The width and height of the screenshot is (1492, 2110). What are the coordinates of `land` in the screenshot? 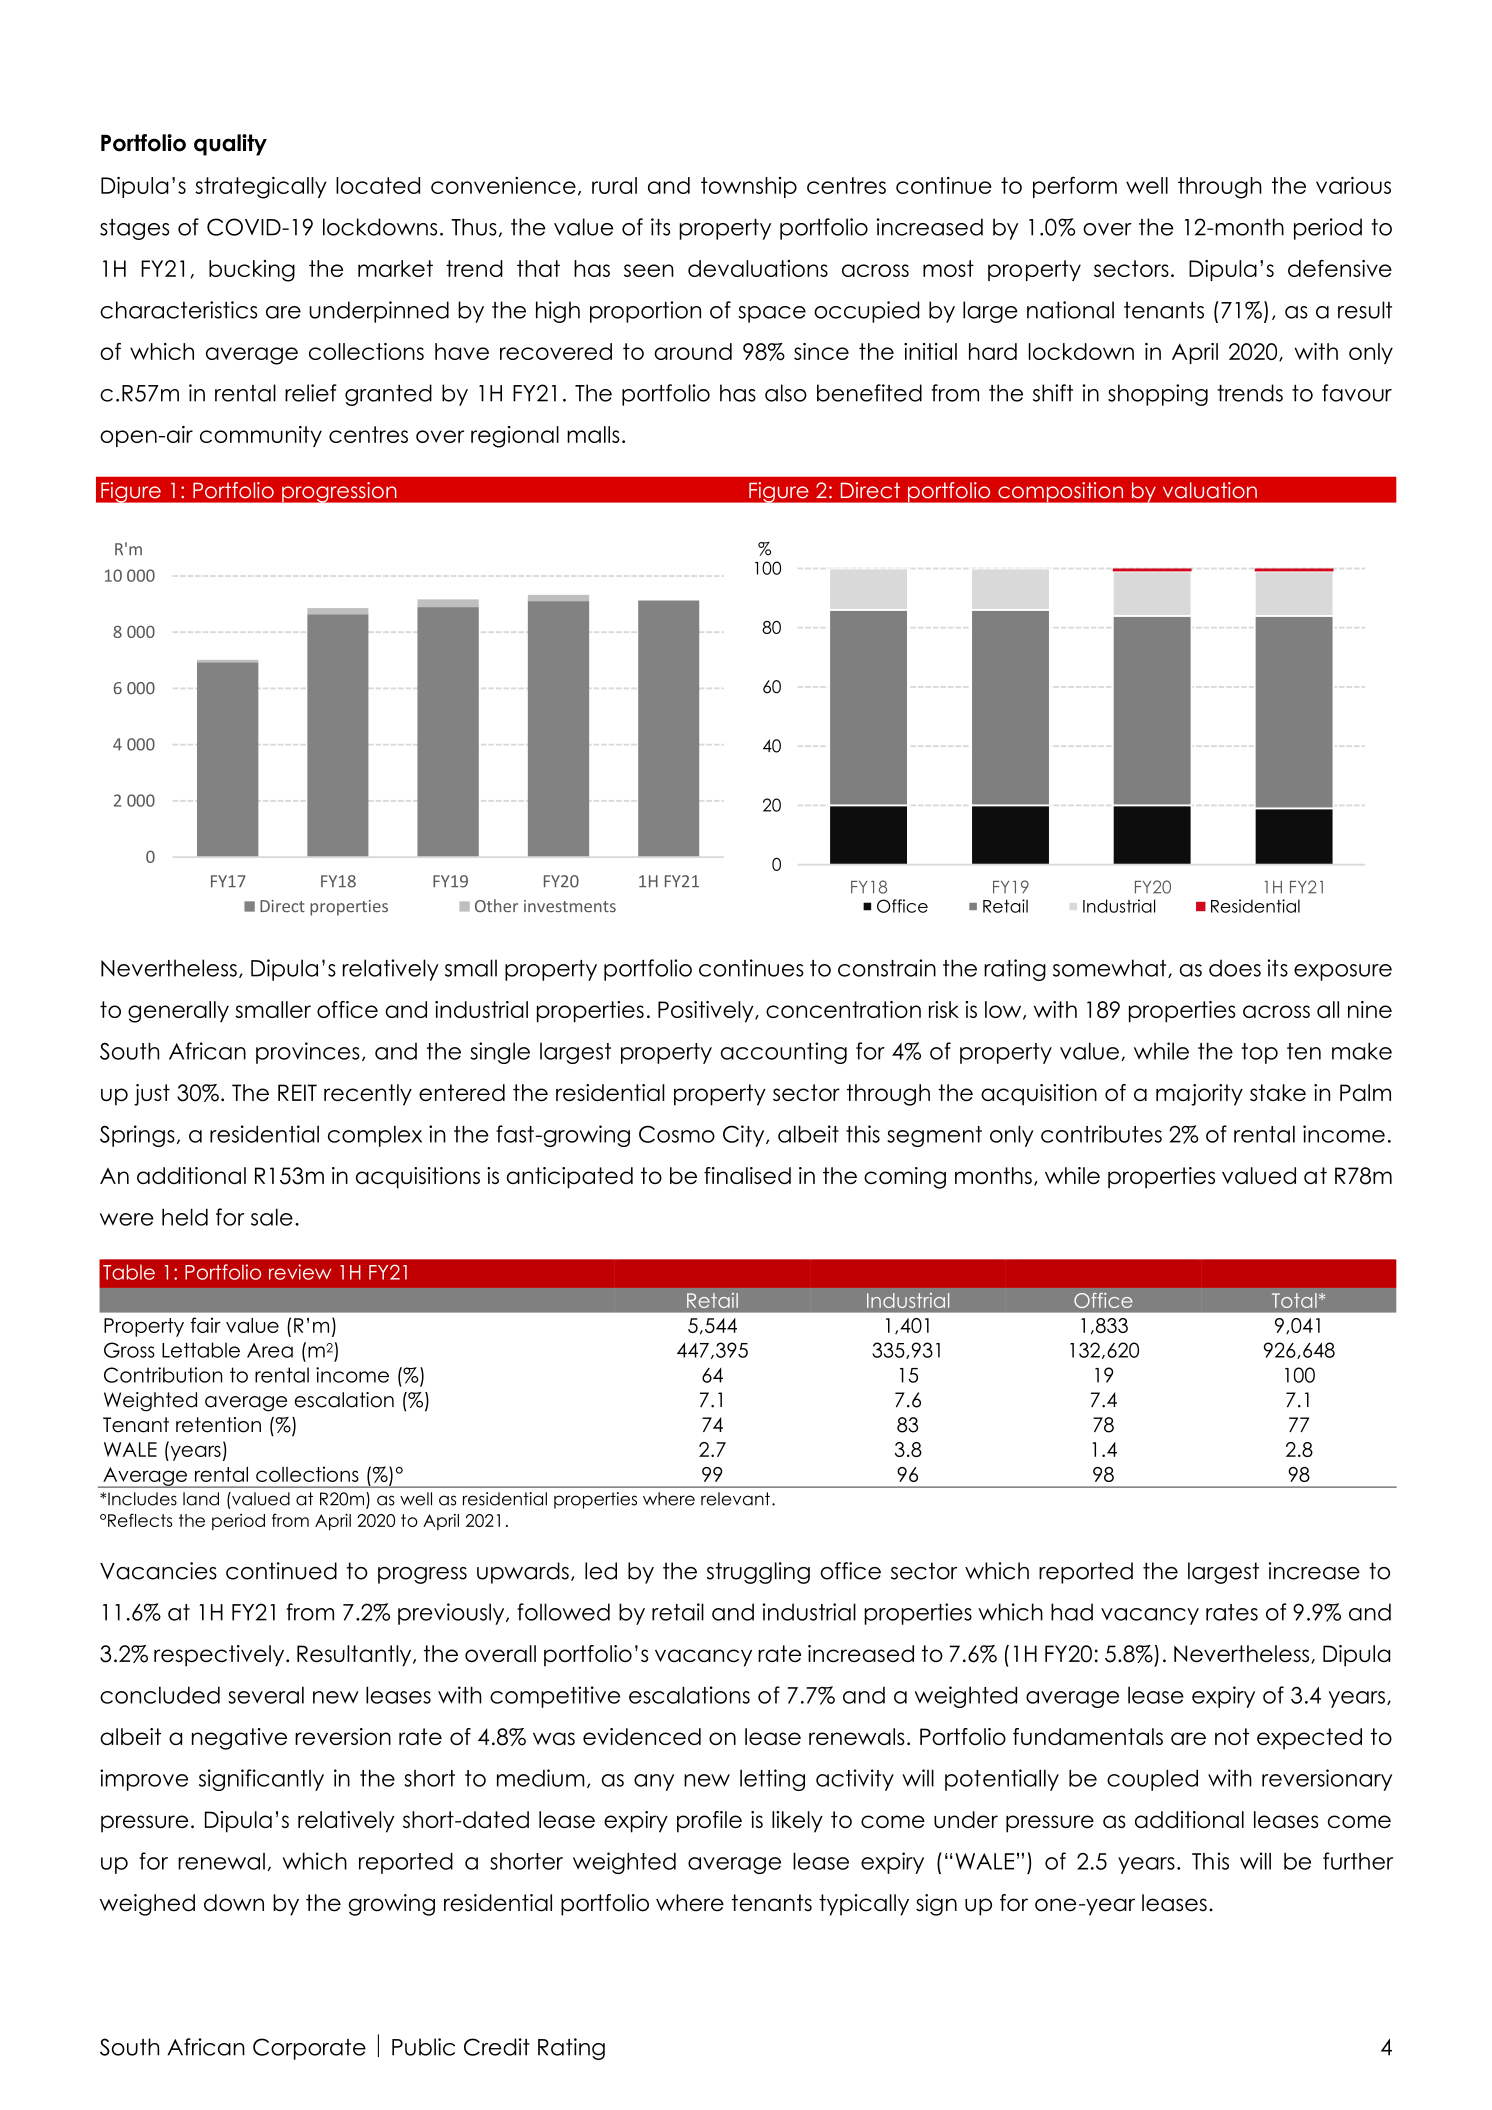 It's located at (201, 1499).
